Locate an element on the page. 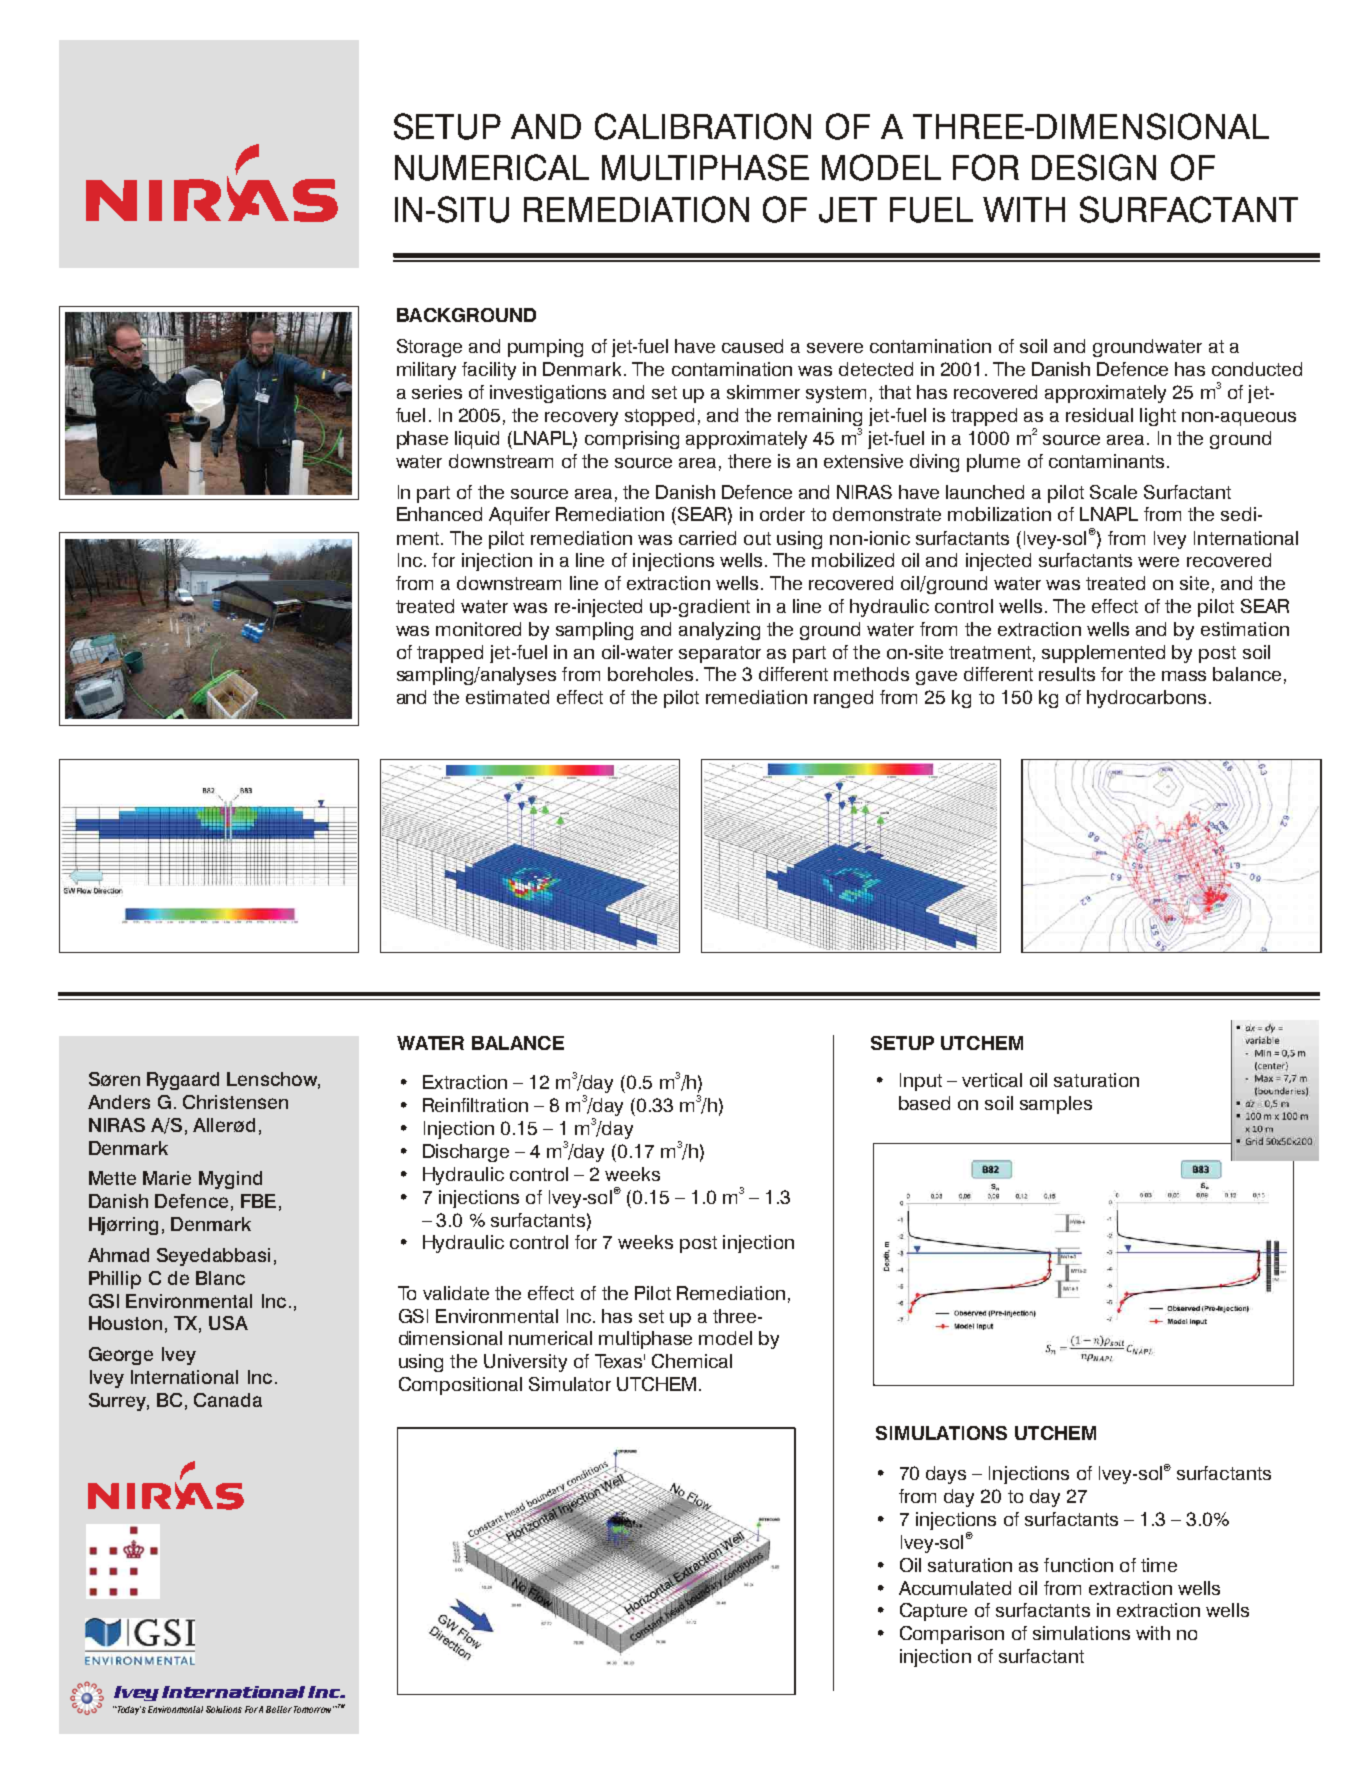  Christensen is located at coordinates (235, 1102).
